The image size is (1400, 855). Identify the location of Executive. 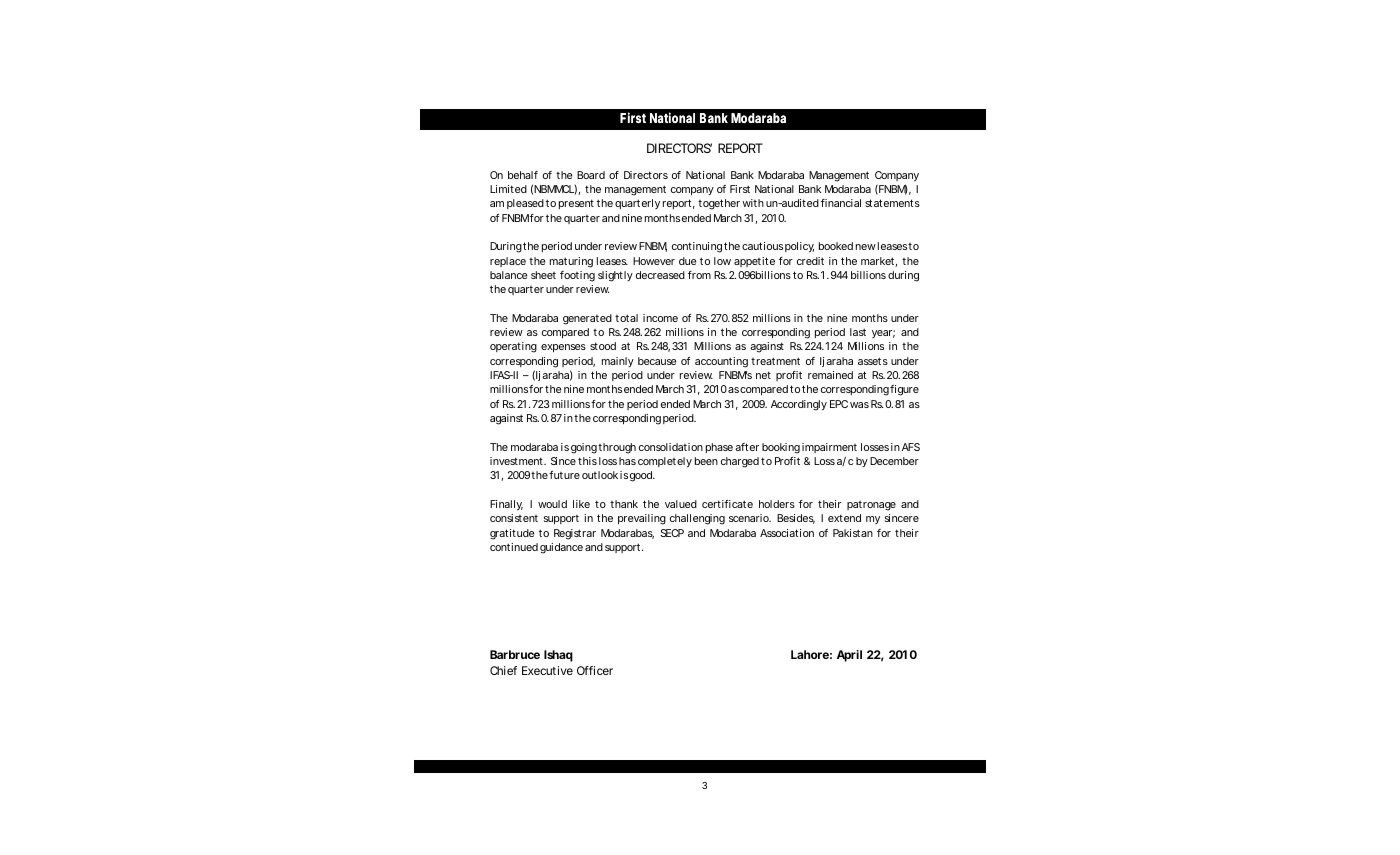
(547, 670).
